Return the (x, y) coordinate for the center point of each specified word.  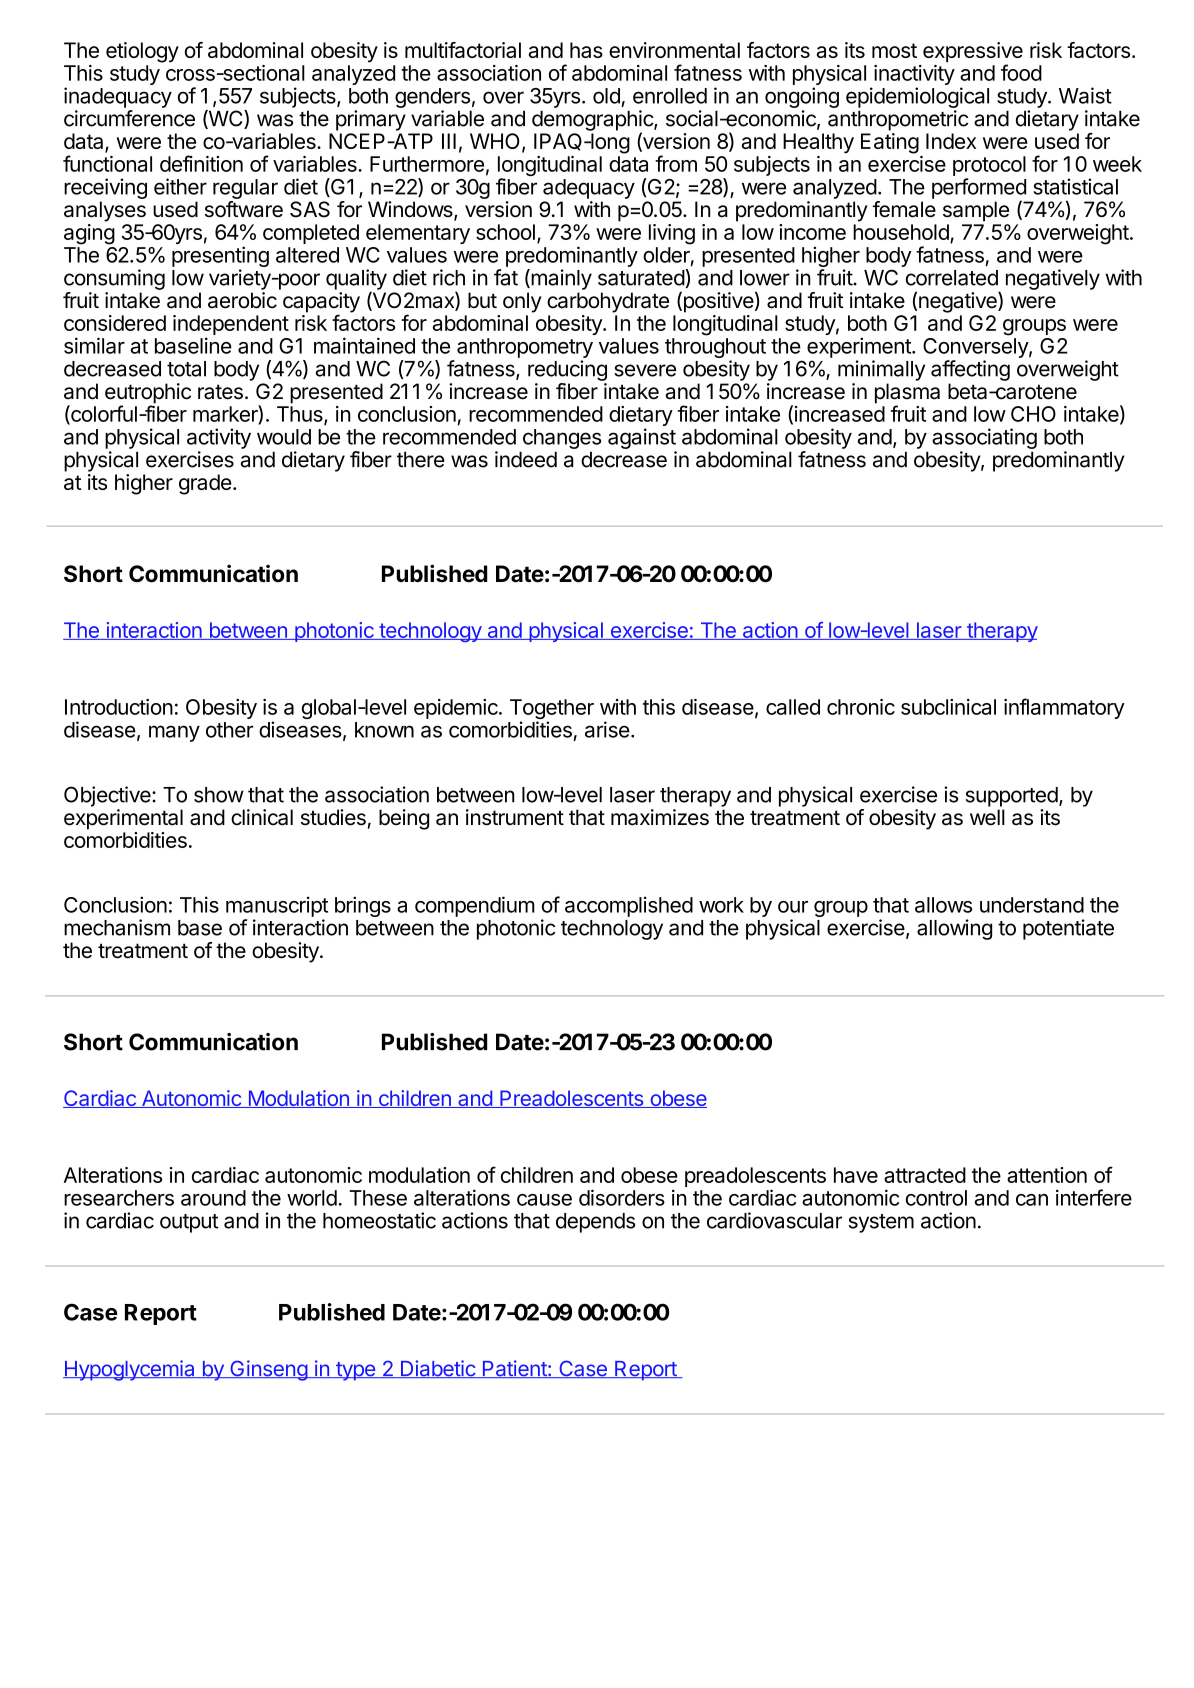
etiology (142, 52)
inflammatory (1064, 708)
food (1021, 72)
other (230, 730)
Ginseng (268, 1370)
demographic (593, 121)
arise (607, 729)
